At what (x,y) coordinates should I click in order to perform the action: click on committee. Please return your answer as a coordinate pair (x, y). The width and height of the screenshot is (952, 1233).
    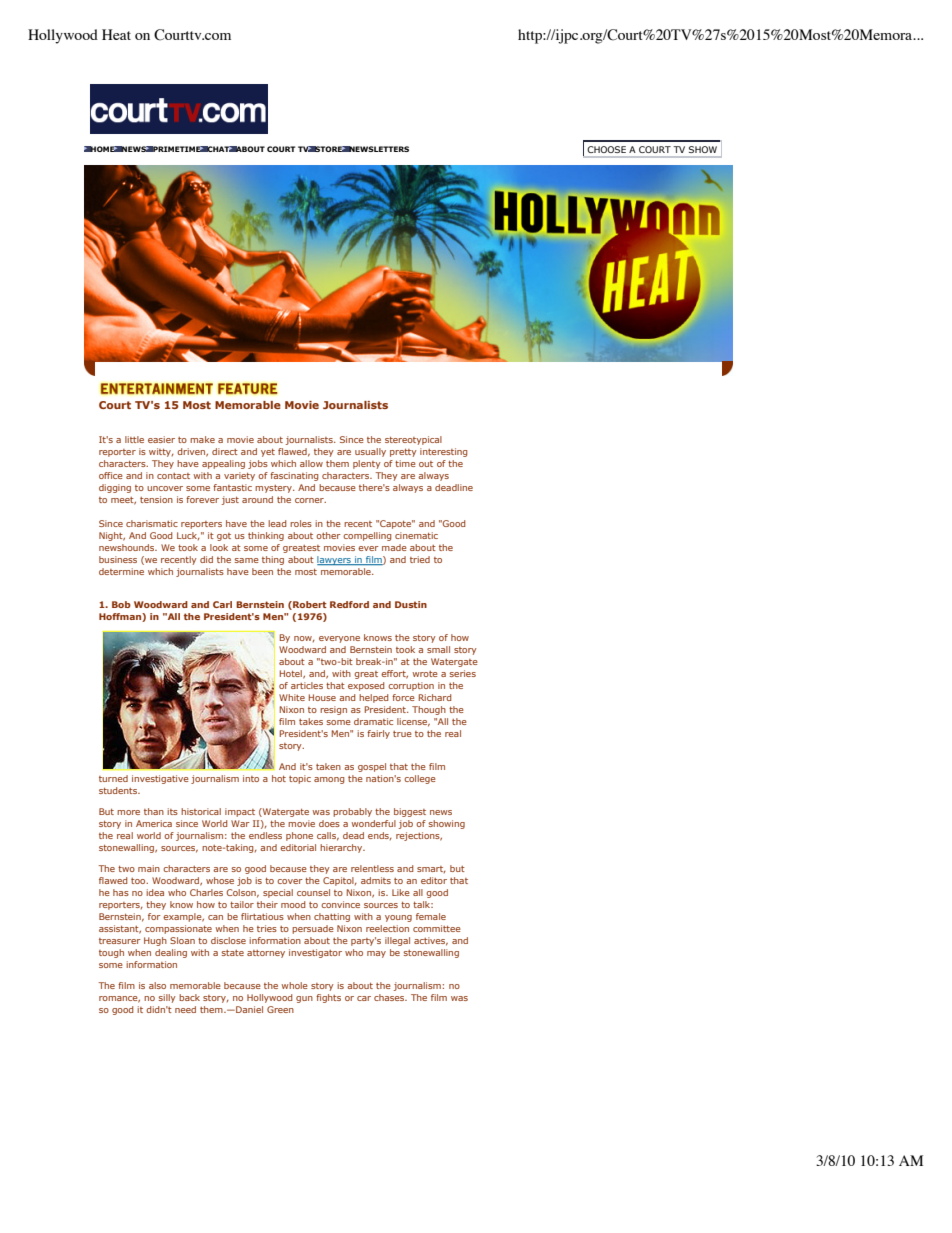
    Looking at the image, I should click on (437, 928).
